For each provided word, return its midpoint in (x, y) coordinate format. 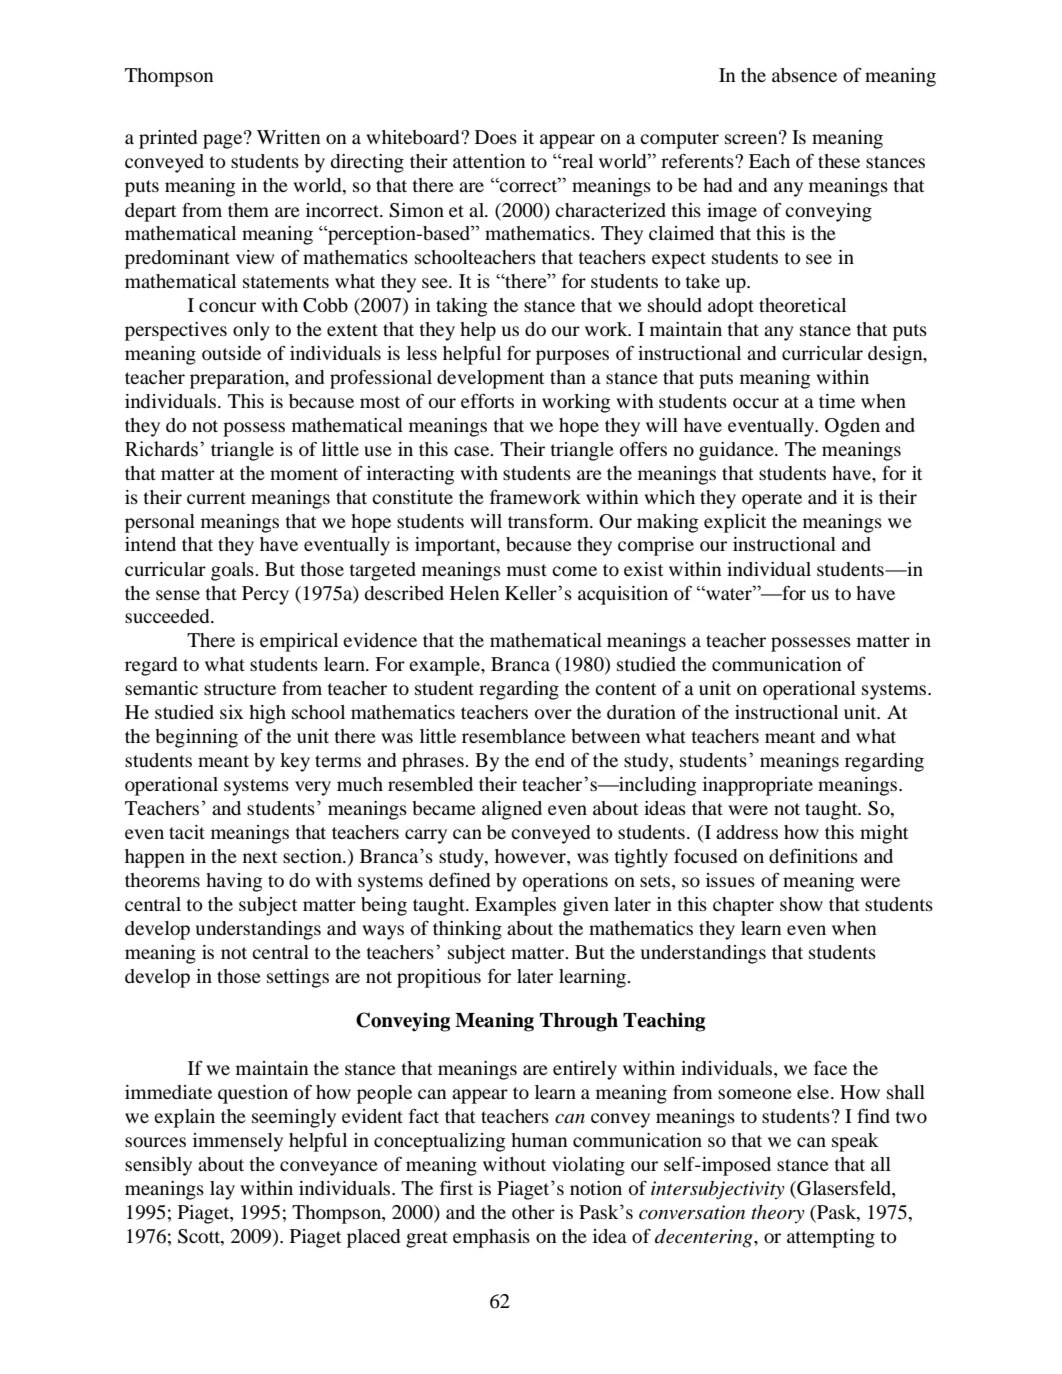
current (216, 498)
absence (804, 75)
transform (549, 521)
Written (289, 137)
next (260, 857)
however (531, 857)
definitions (813, 856)
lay (222, 1190)
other (533, 1212)
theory (778, 1214)
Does (496, 137)
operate (772, 500)
